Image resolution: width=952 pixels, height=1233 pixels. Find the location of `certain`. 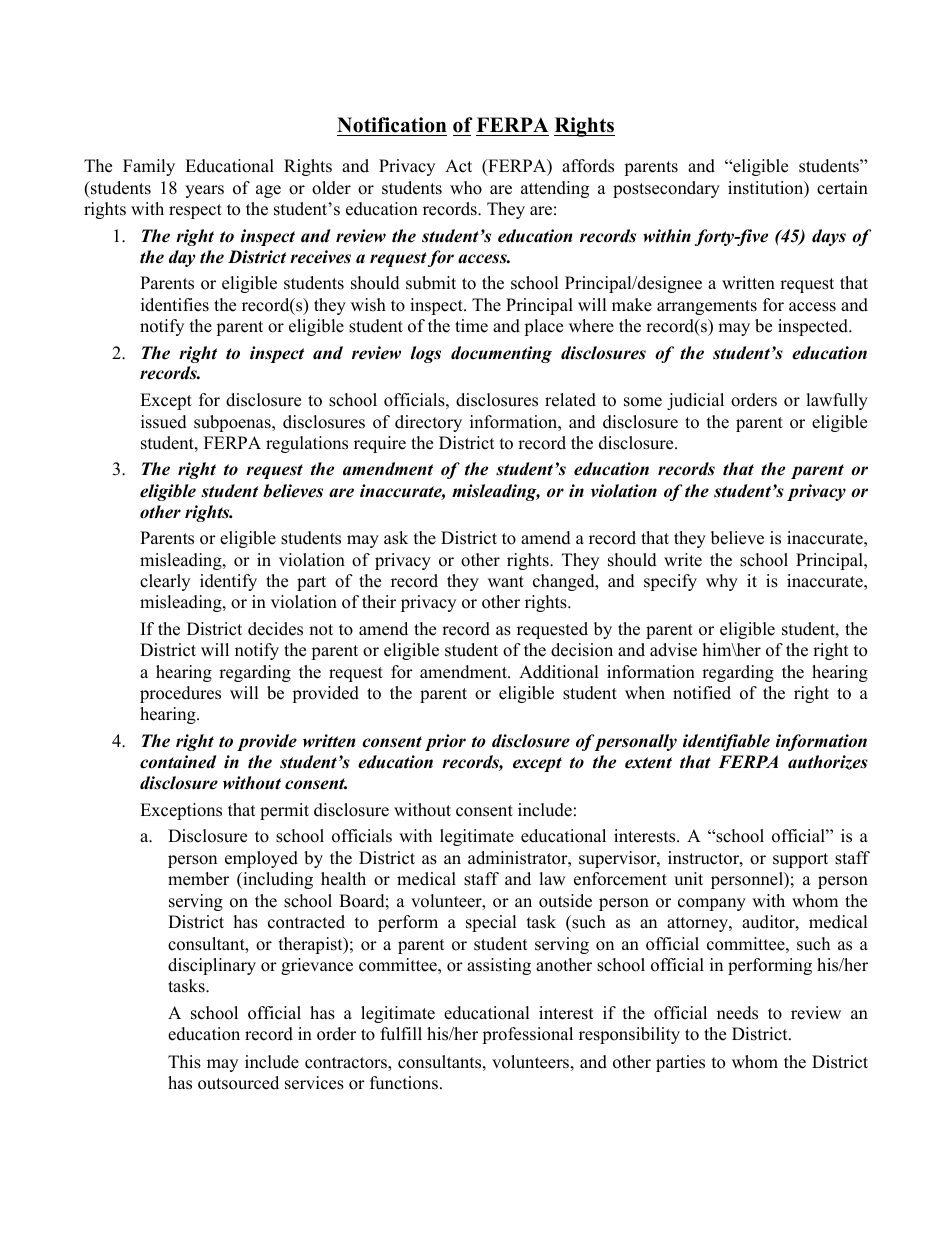

certain is located at coordinates (842, 188).
